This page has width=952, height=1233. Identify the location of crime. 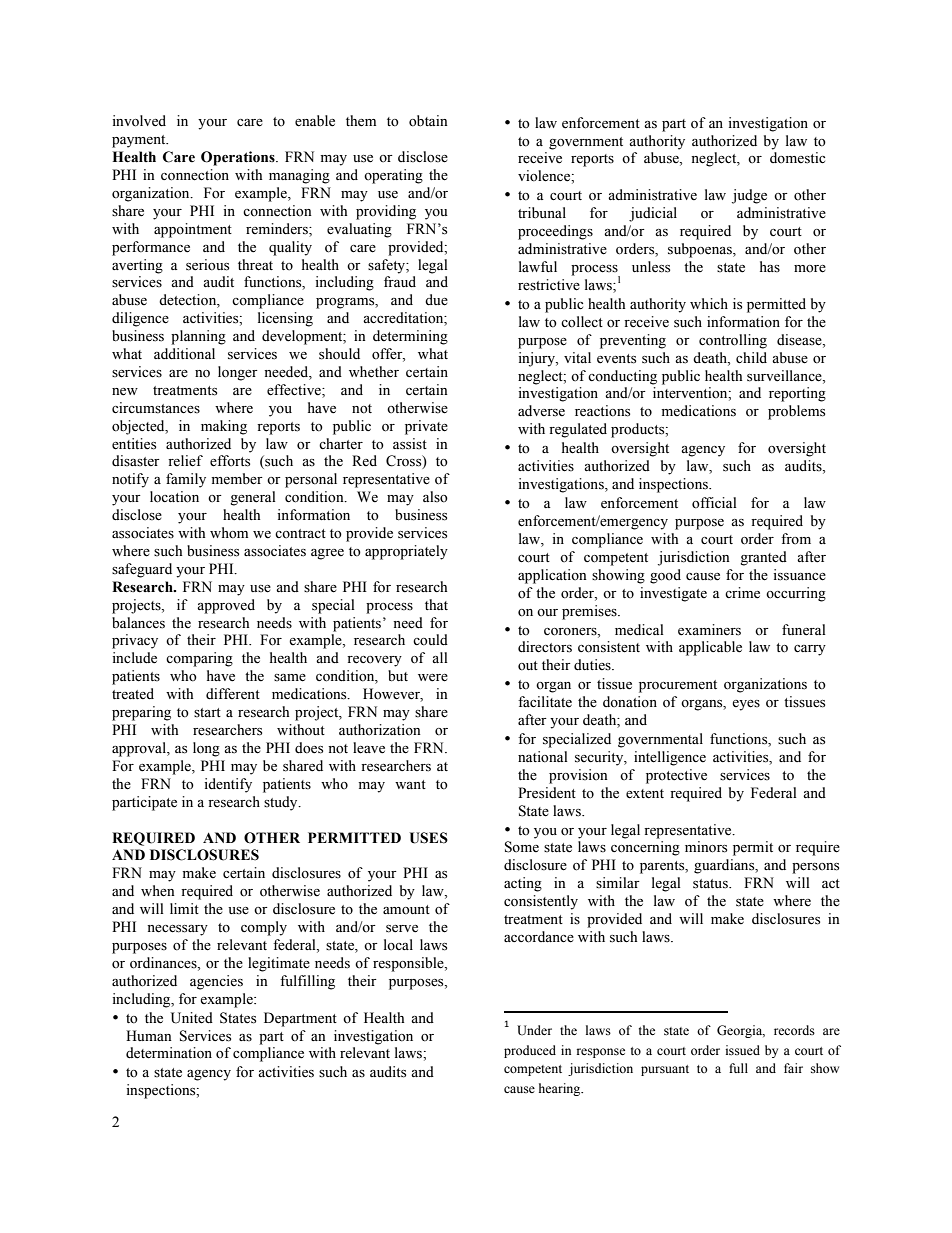
(742, 593).
